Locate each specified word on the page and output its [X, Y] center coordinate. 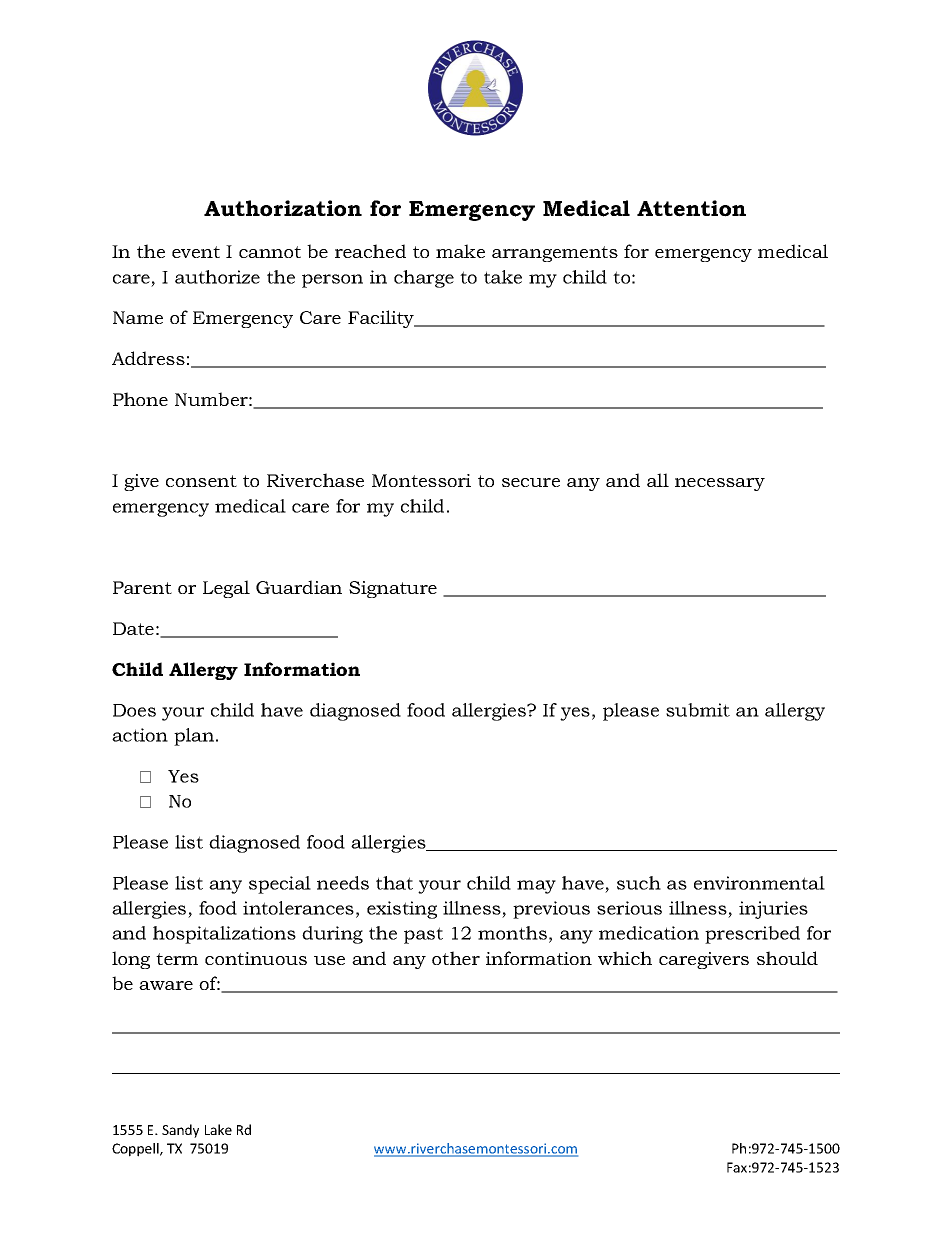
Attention [691, 208]
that [394, 883]
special [280, 885]
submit [698, 710]
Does [134, 710]
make [460, 251]
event [196, 252]
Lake [218, 1129]
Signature [393, 589]
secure [531, 482]
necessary [720, 484]
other [456, 958]
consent [201, 481]
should [787, 958]
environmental [759, 883]
